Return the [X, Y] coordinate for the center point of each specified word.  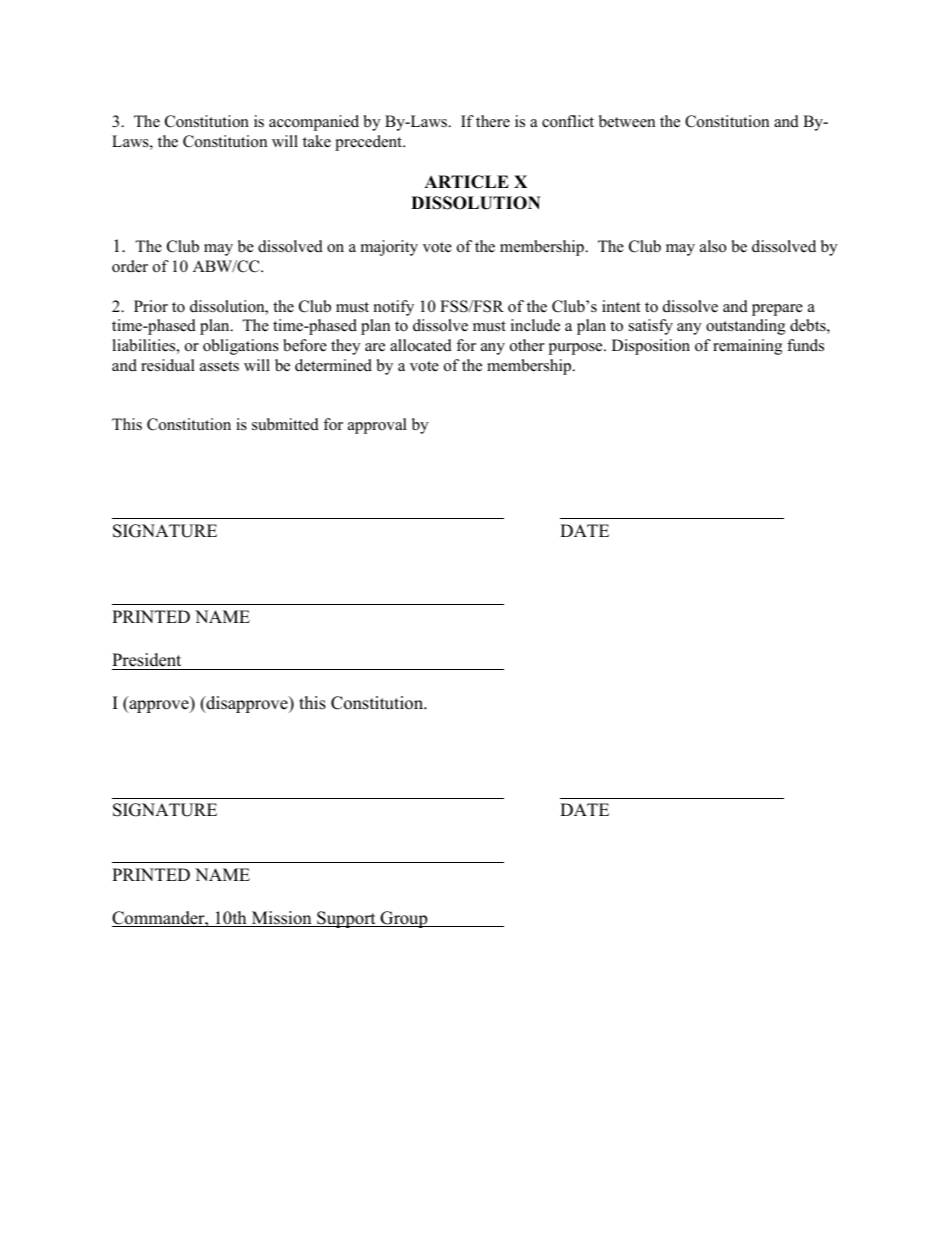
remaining [747, 347]
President [146, 660]
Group [404, 919]
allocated [421, 345]
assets [219, 366]
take [317, 141]
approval [377, 426]
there [493, 121]
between [627, 121]
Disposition [651, 347]
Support [346, 919]
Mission [281, 919]
